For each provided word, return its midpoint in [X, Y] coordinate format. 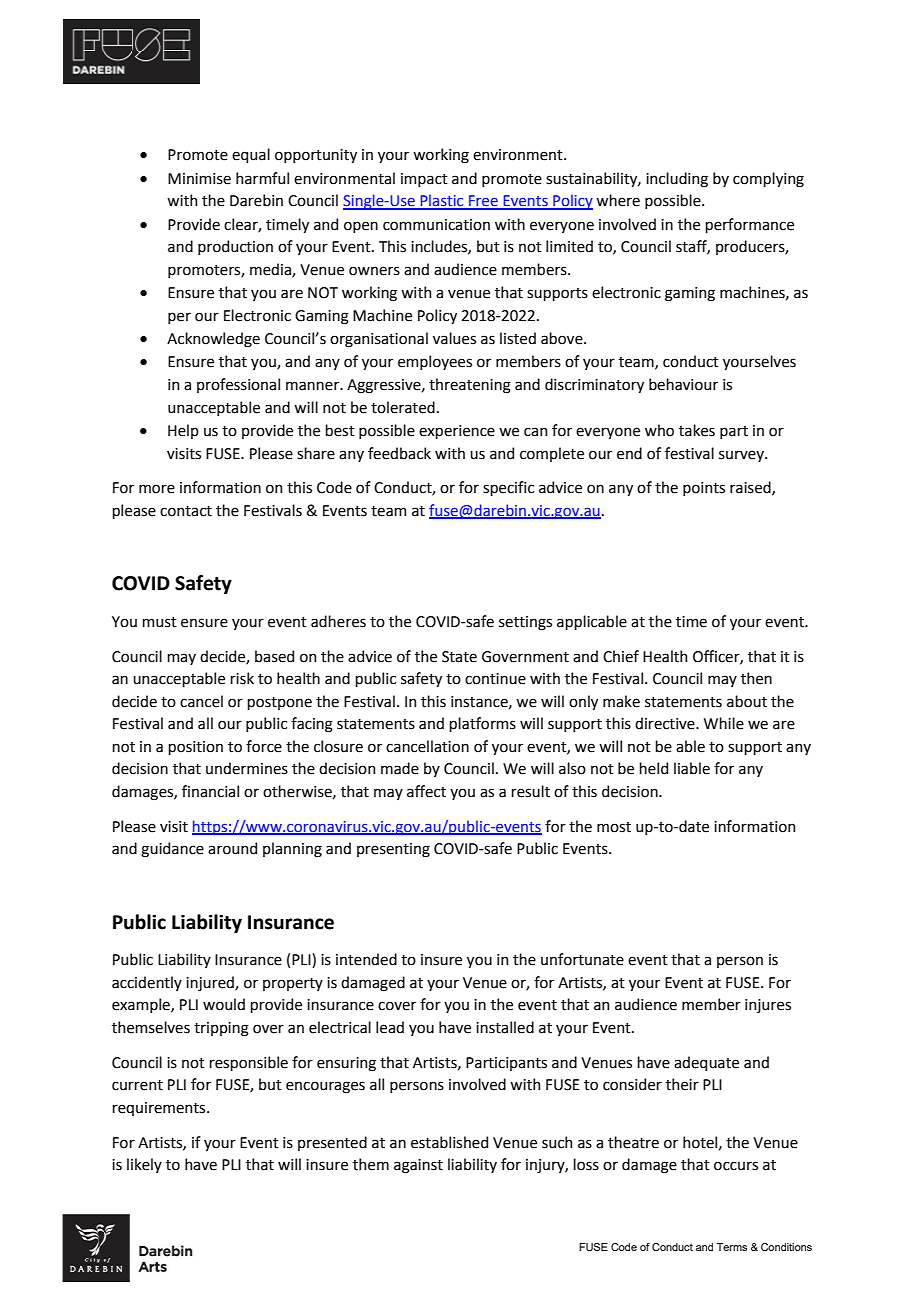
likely [144, 1165]
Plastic [442, 201]
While [724, 723]
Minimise [199, 179]
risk [242, 678]
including [677, 180]
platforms [482, 724]
